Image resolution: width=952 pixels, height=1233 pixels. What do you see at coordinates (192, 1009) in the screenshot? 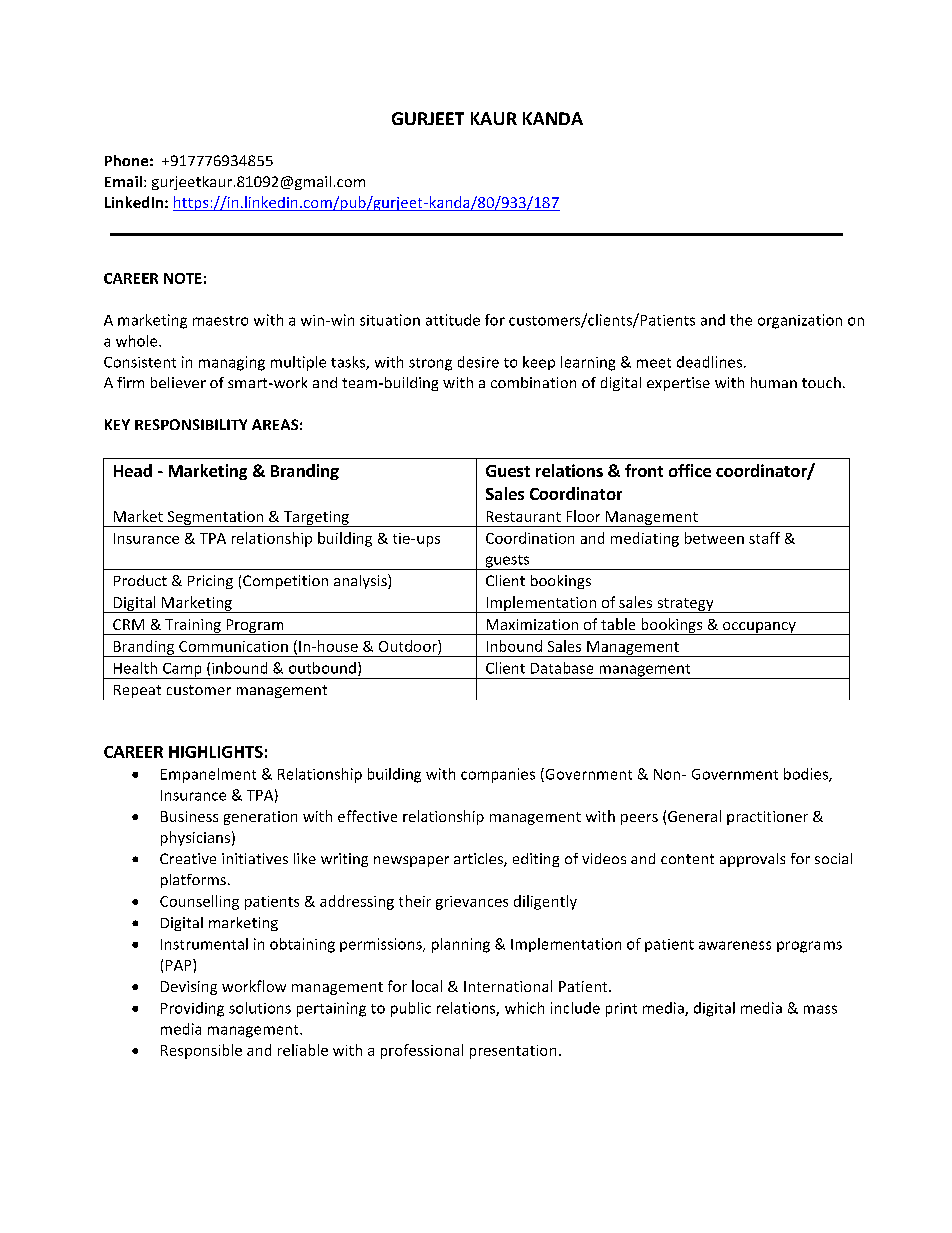
I see `Providing` at bounding box center [192, 1009].
